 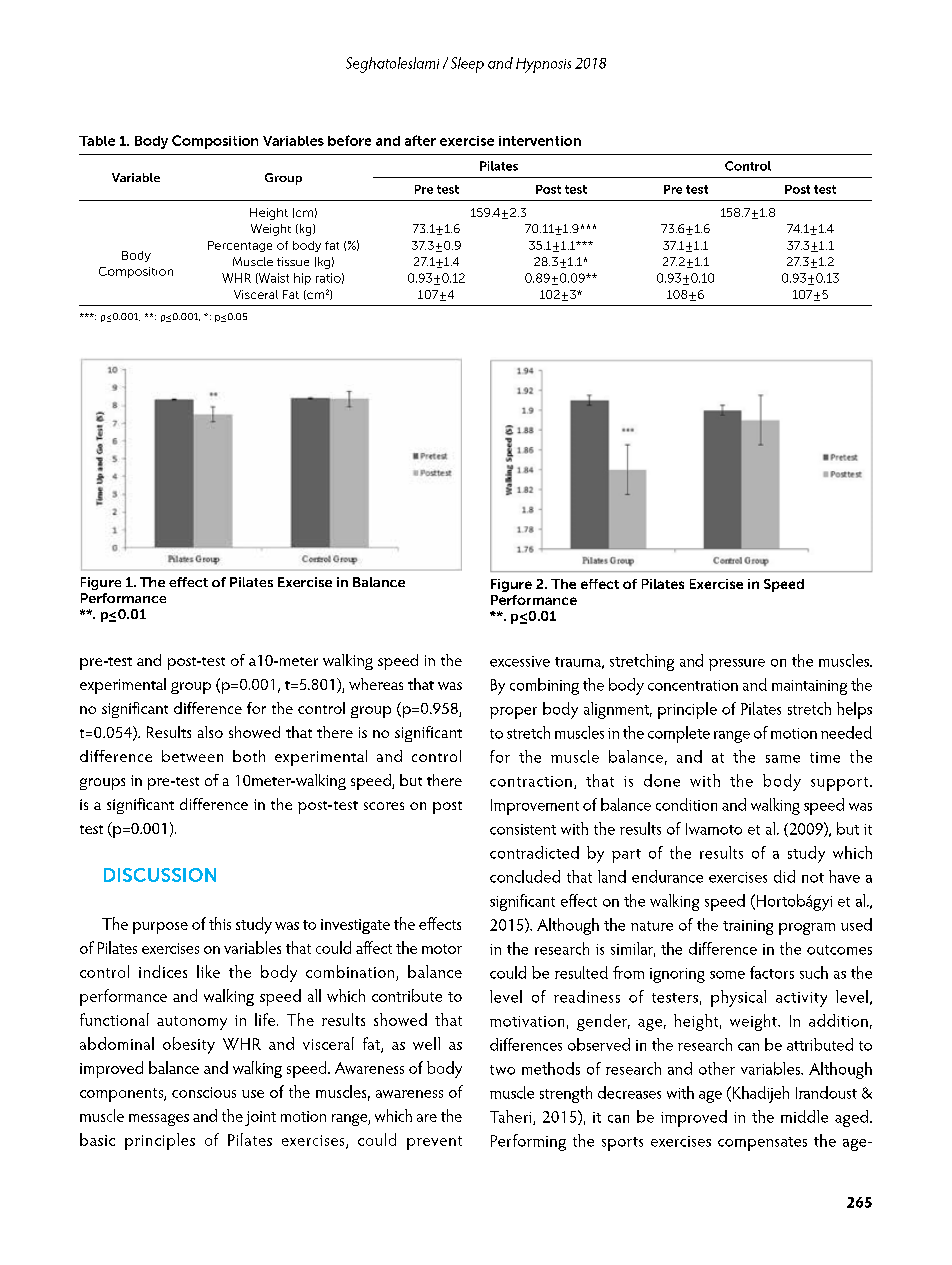 What do you see at coordinates (784, 876) in the document?
I see `did` at bounding box center [784, 876].
